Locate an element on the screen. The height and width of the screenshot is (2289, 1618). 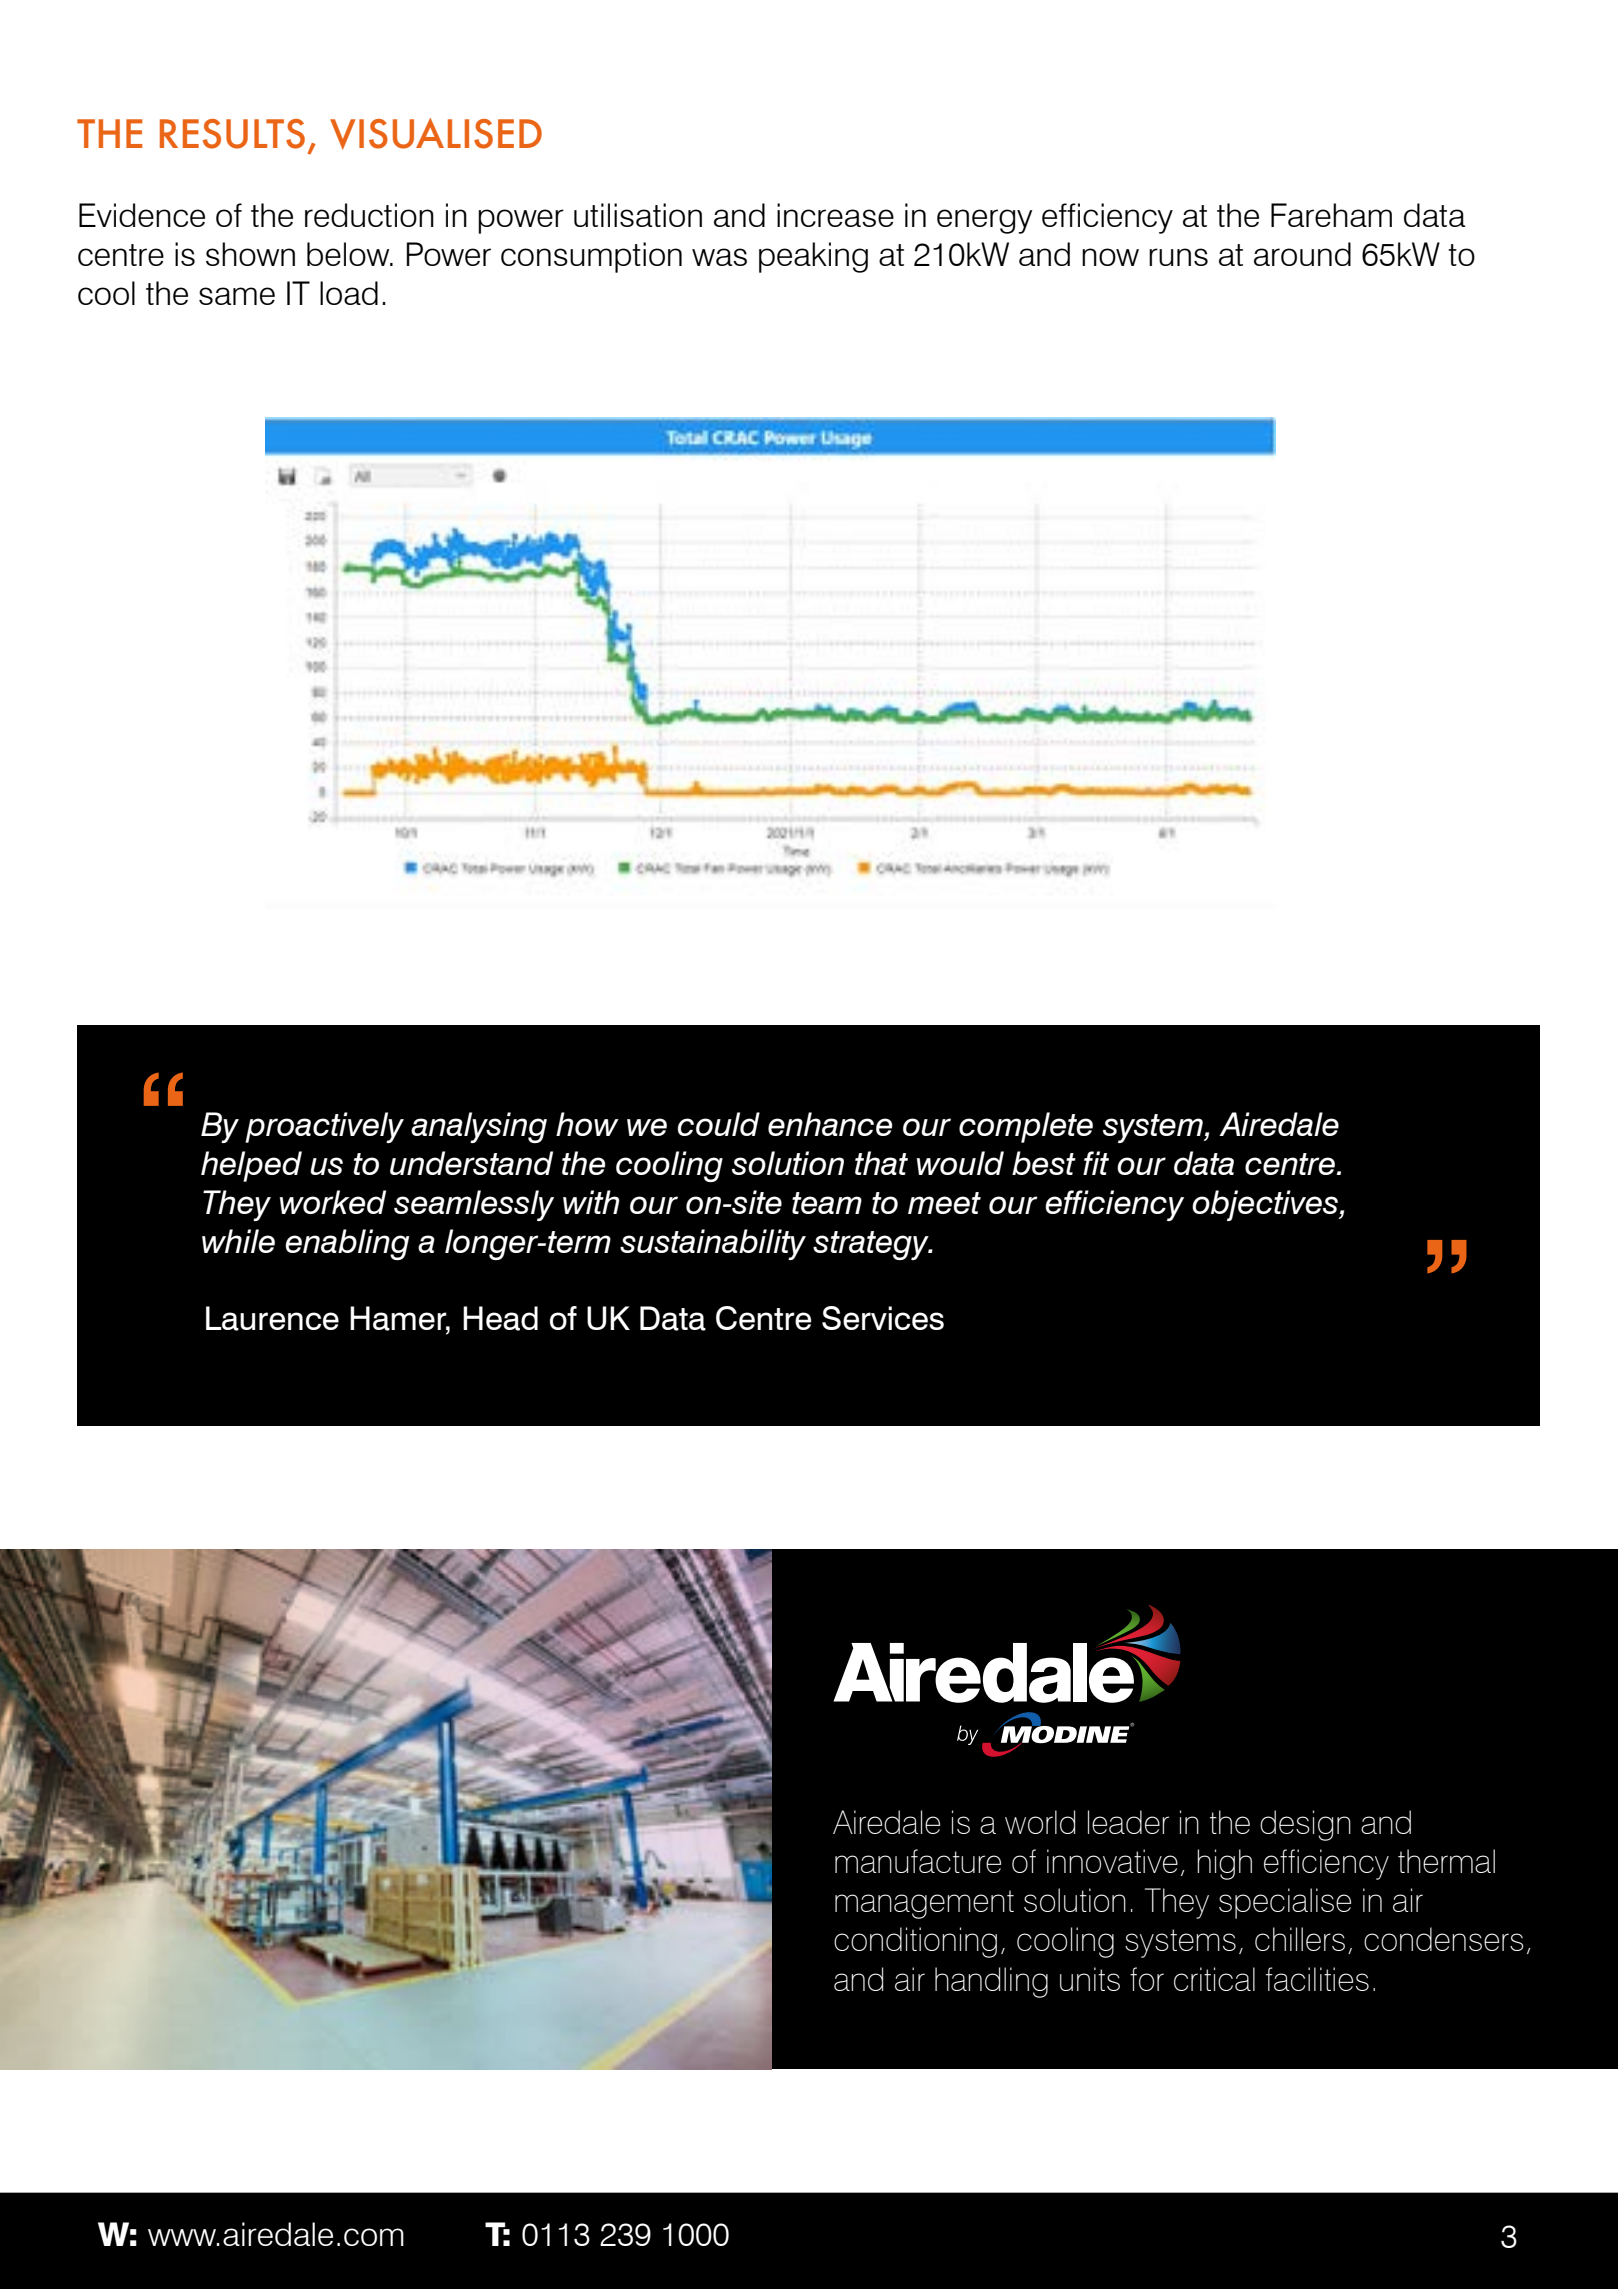
enhance is located at coordinates (830, 1124).
